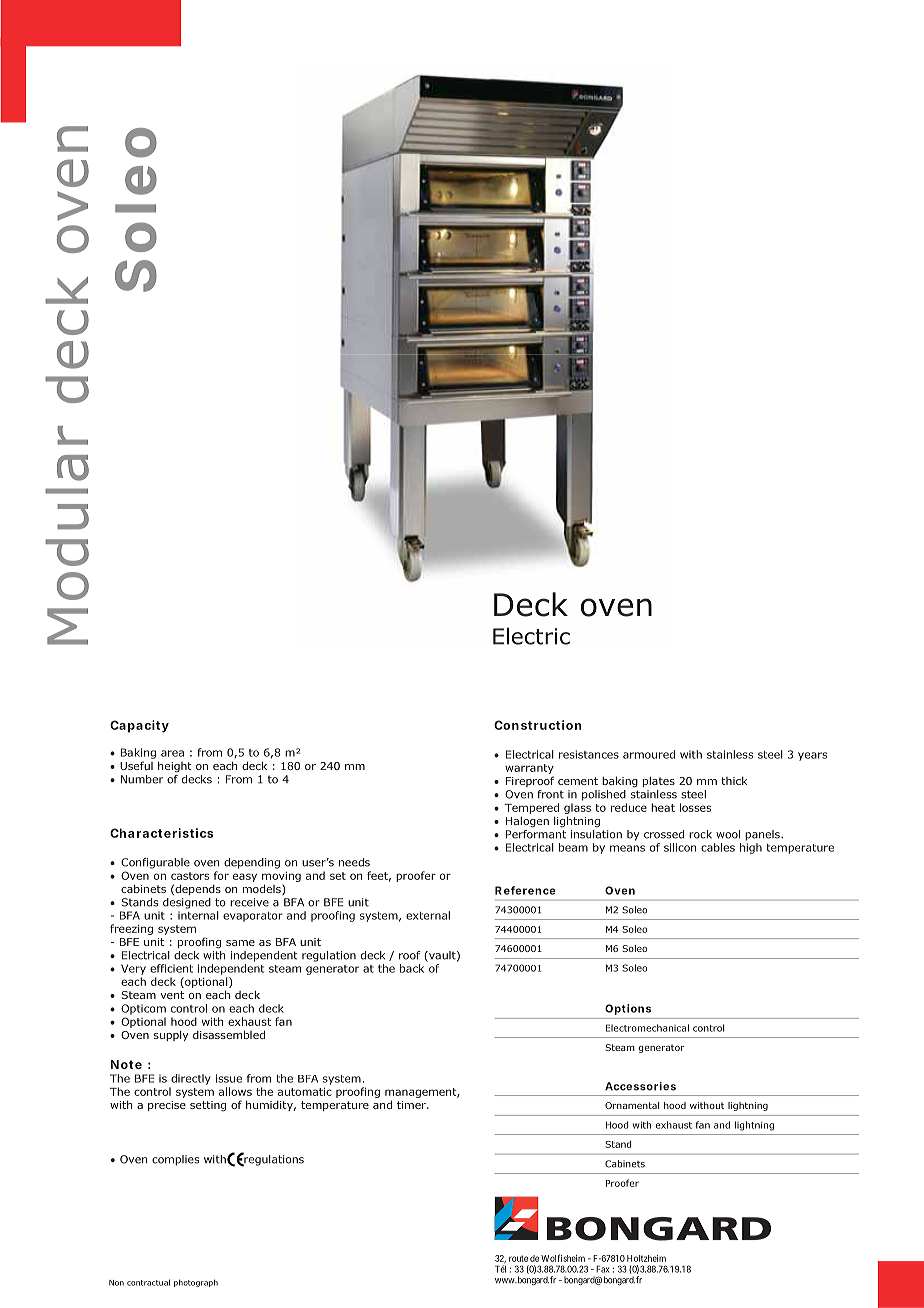 The image size is (924, 1308). What do you see at coordinates (751, 848) in the image?
I see `high` at bounding box center [751, 848].
